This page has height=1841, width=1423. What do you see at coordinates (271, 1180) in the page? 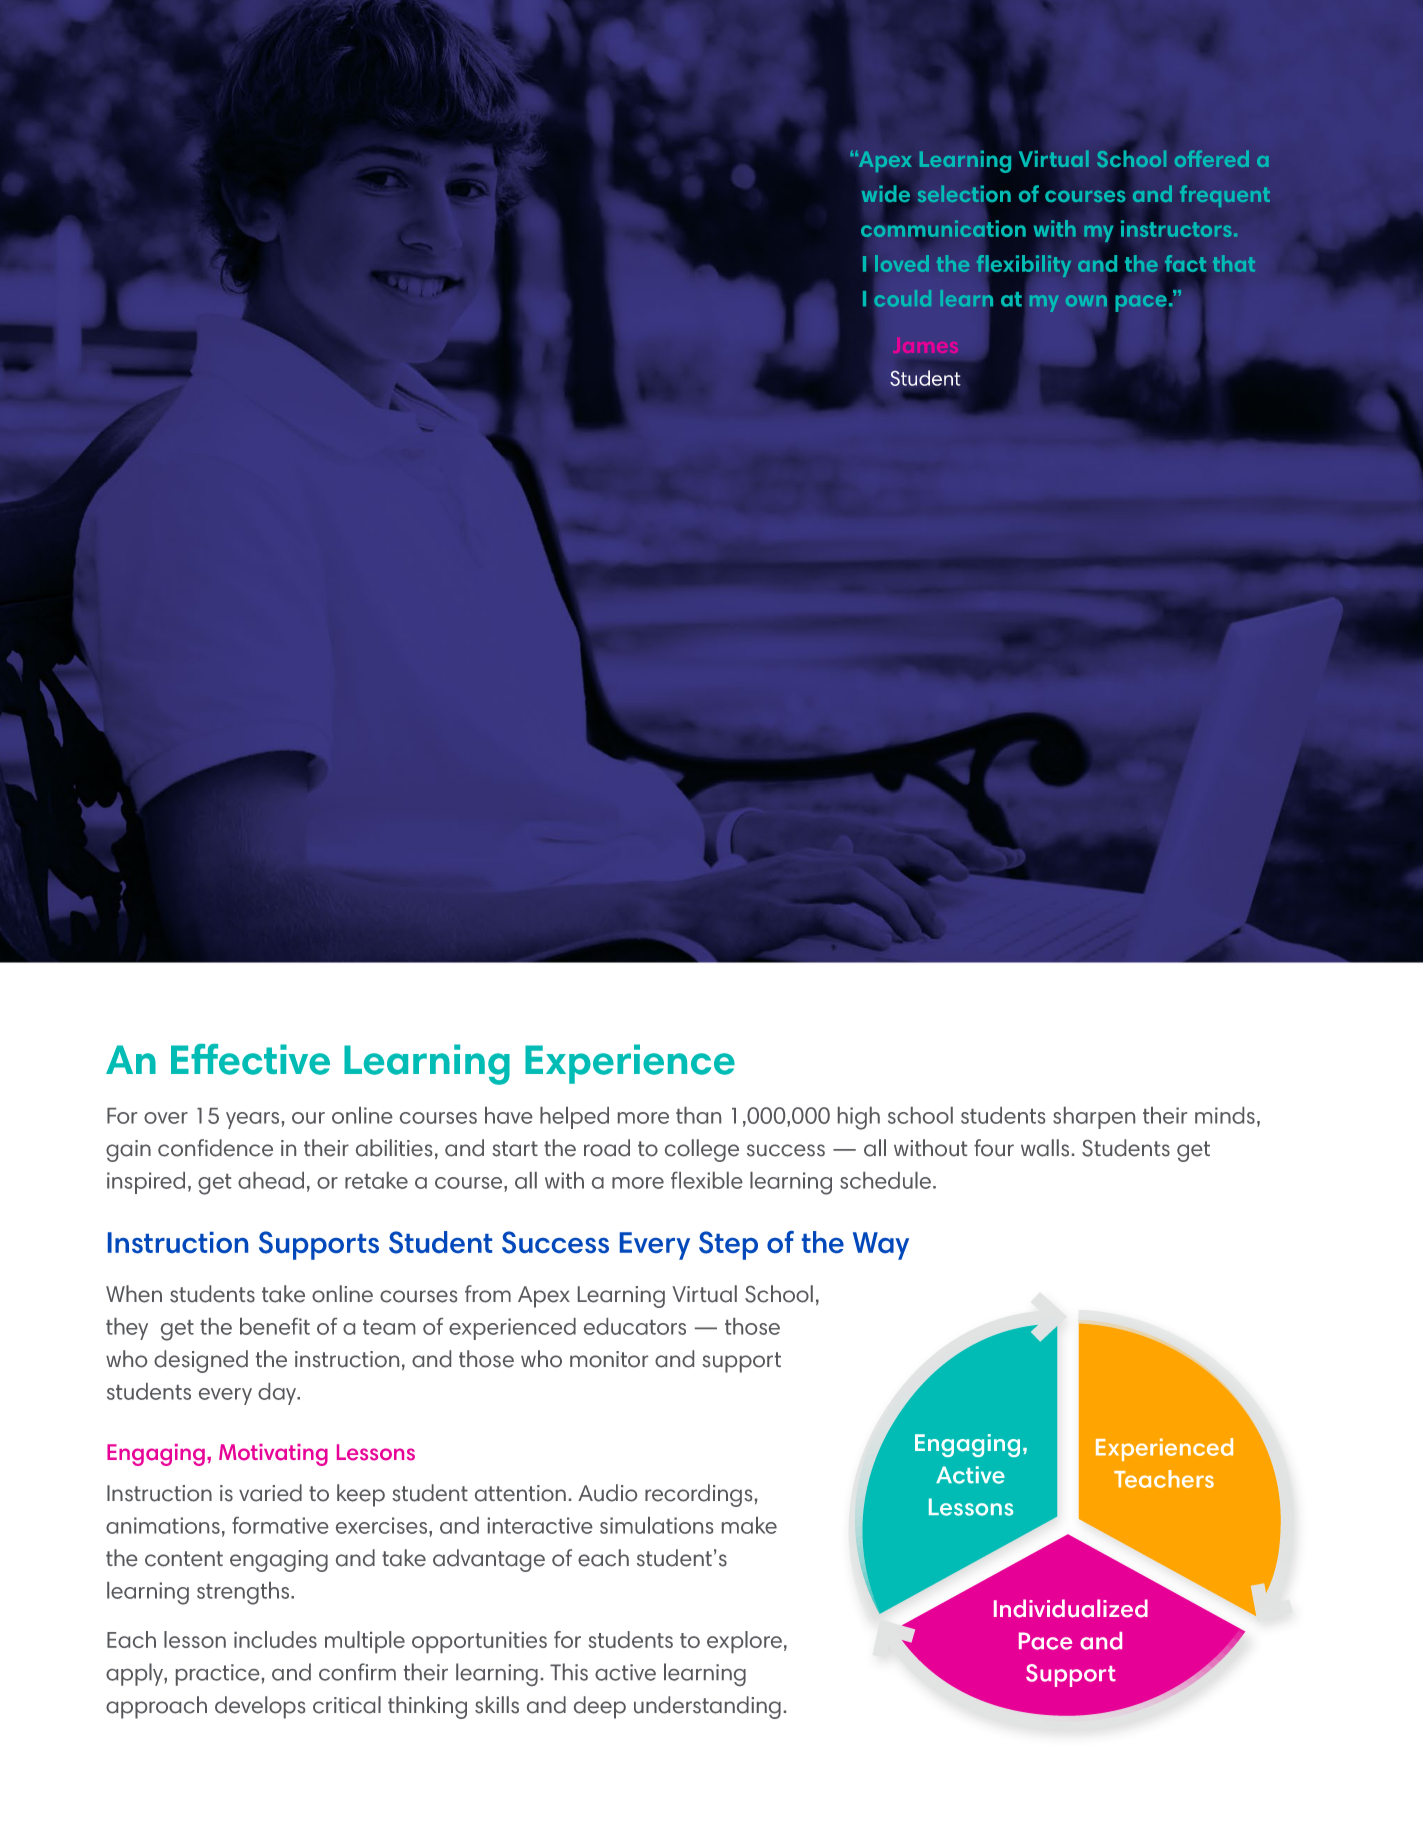
I see `ahead` at bounding box center [271, 1180].
